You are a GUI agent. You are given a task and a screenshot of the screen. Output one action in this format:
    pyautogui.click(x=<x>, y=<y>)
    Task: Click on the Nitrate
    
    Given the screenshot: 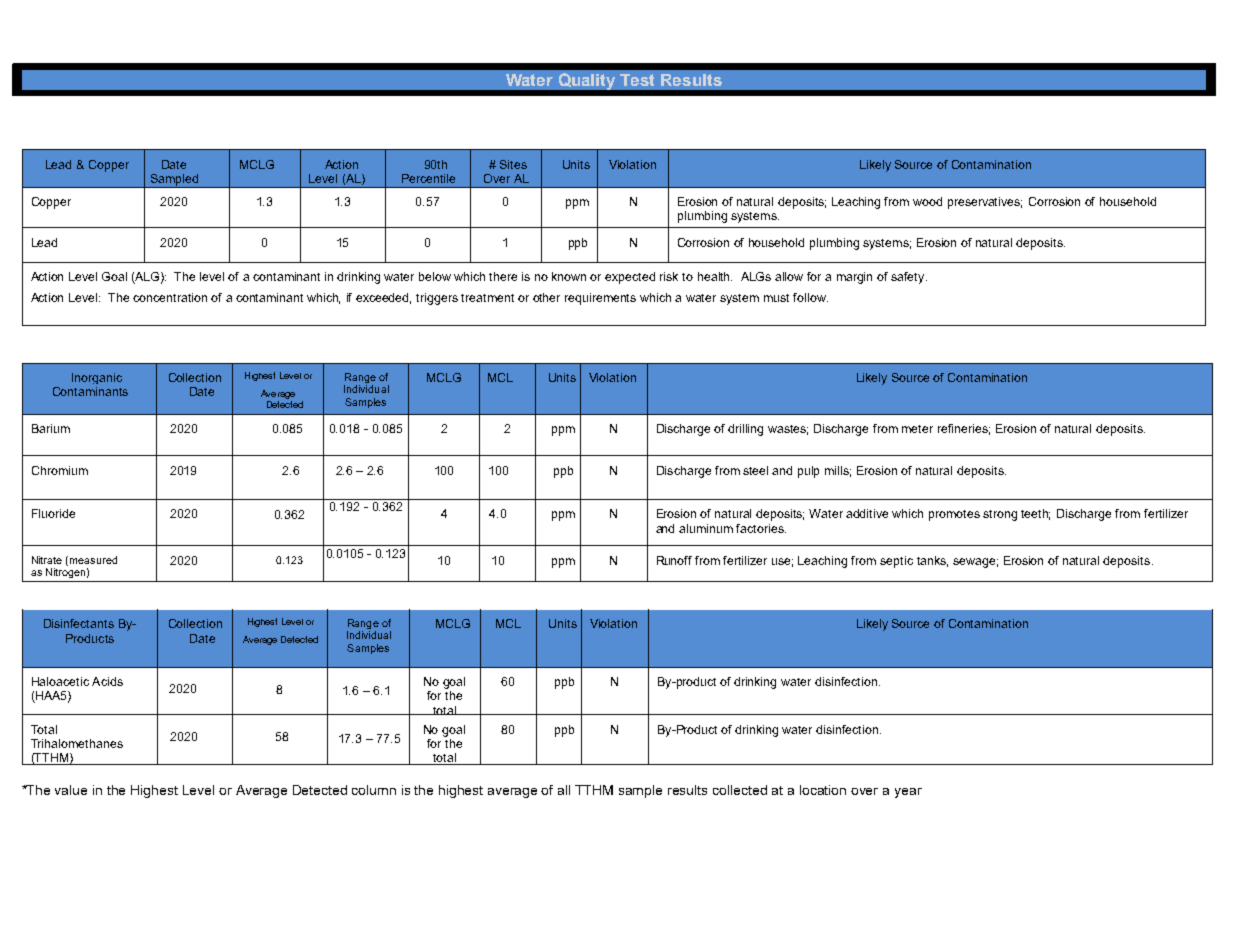 What is the action you would take?
    pyautogui.click(x=47, y=560)
